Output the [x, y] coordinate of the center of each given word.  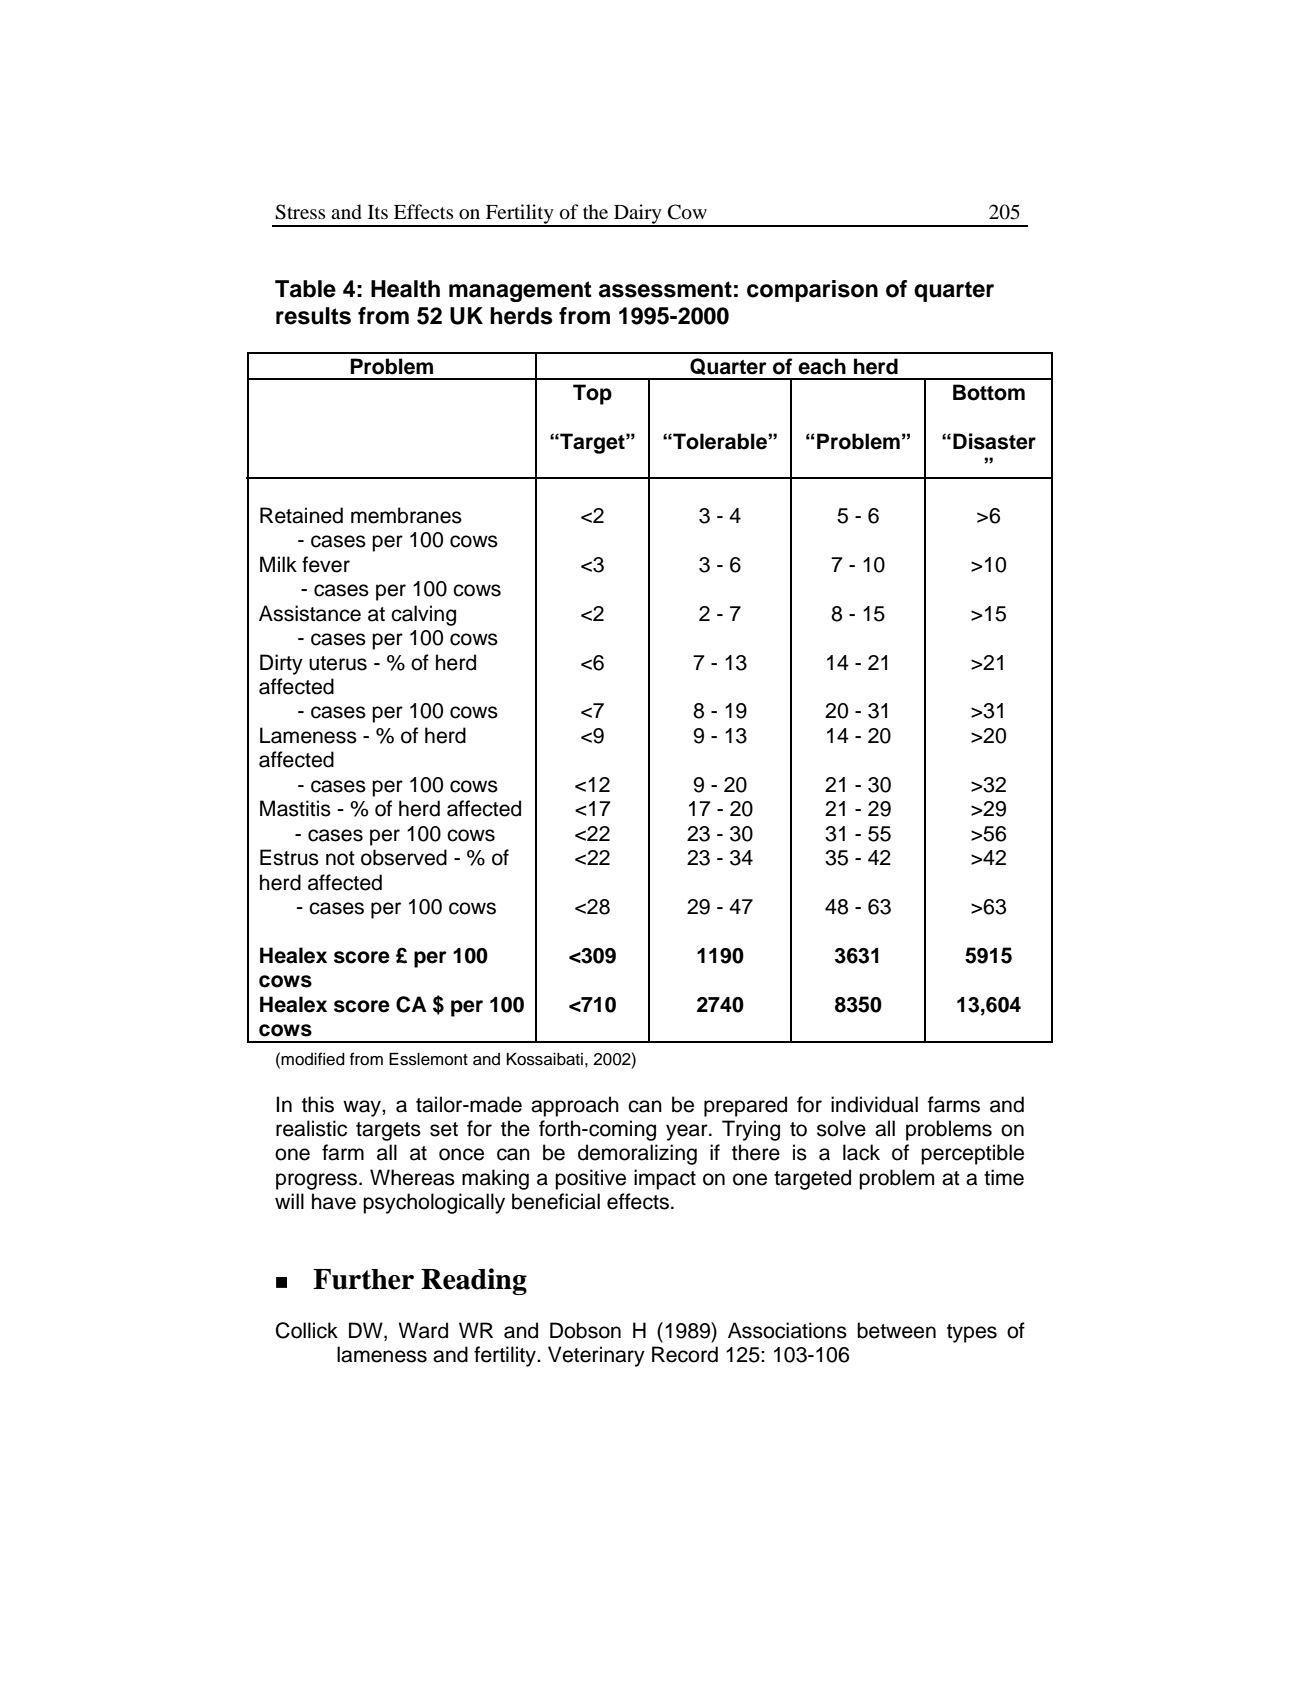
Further [363, 1279]
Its [378, 212]
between [896, 1330]
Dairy [638, 215]
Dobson [585, 1330]
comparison [812, 291]
